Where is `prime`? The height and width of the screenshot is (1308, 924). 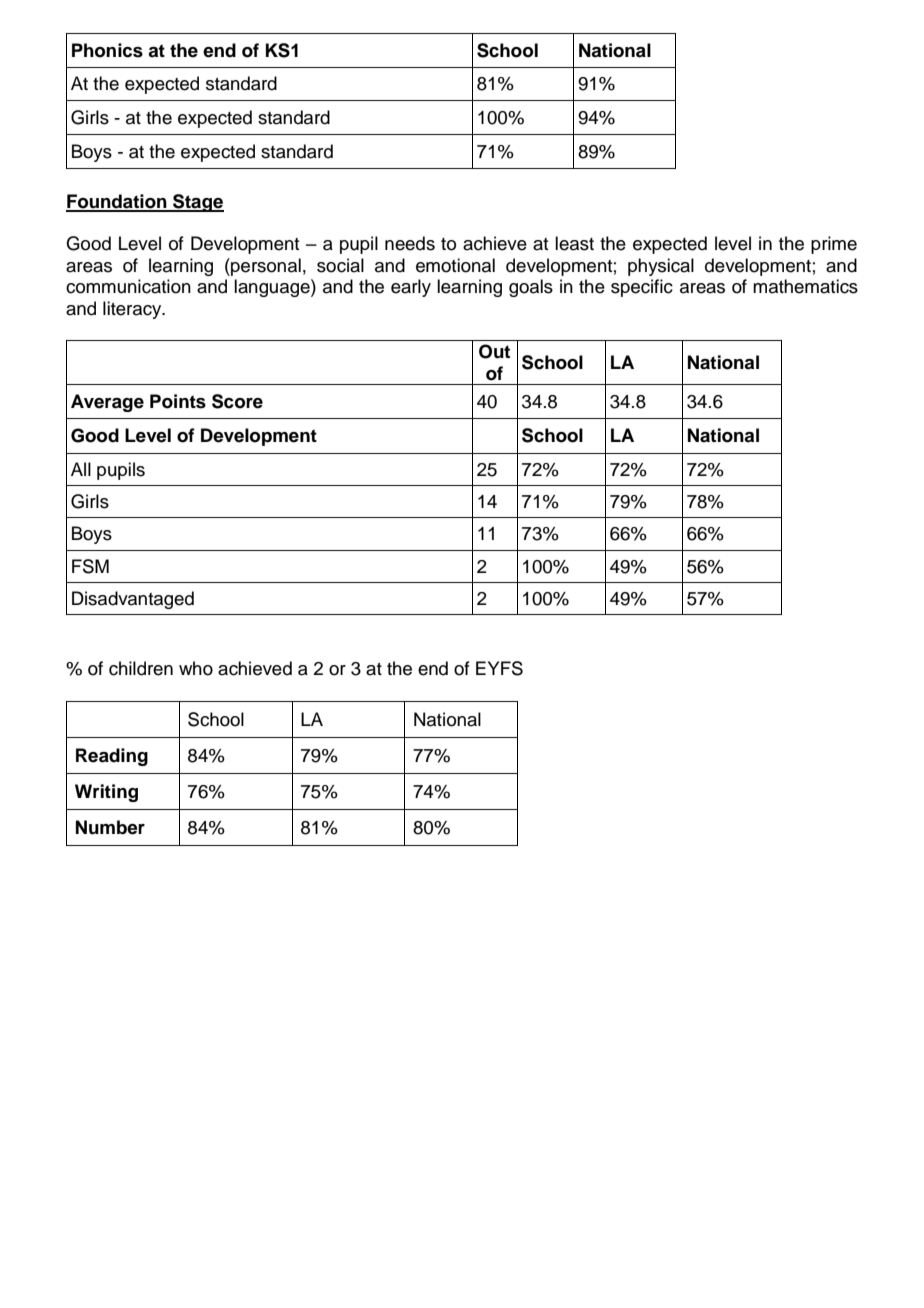 prime is located at coordinates (834, 245).
